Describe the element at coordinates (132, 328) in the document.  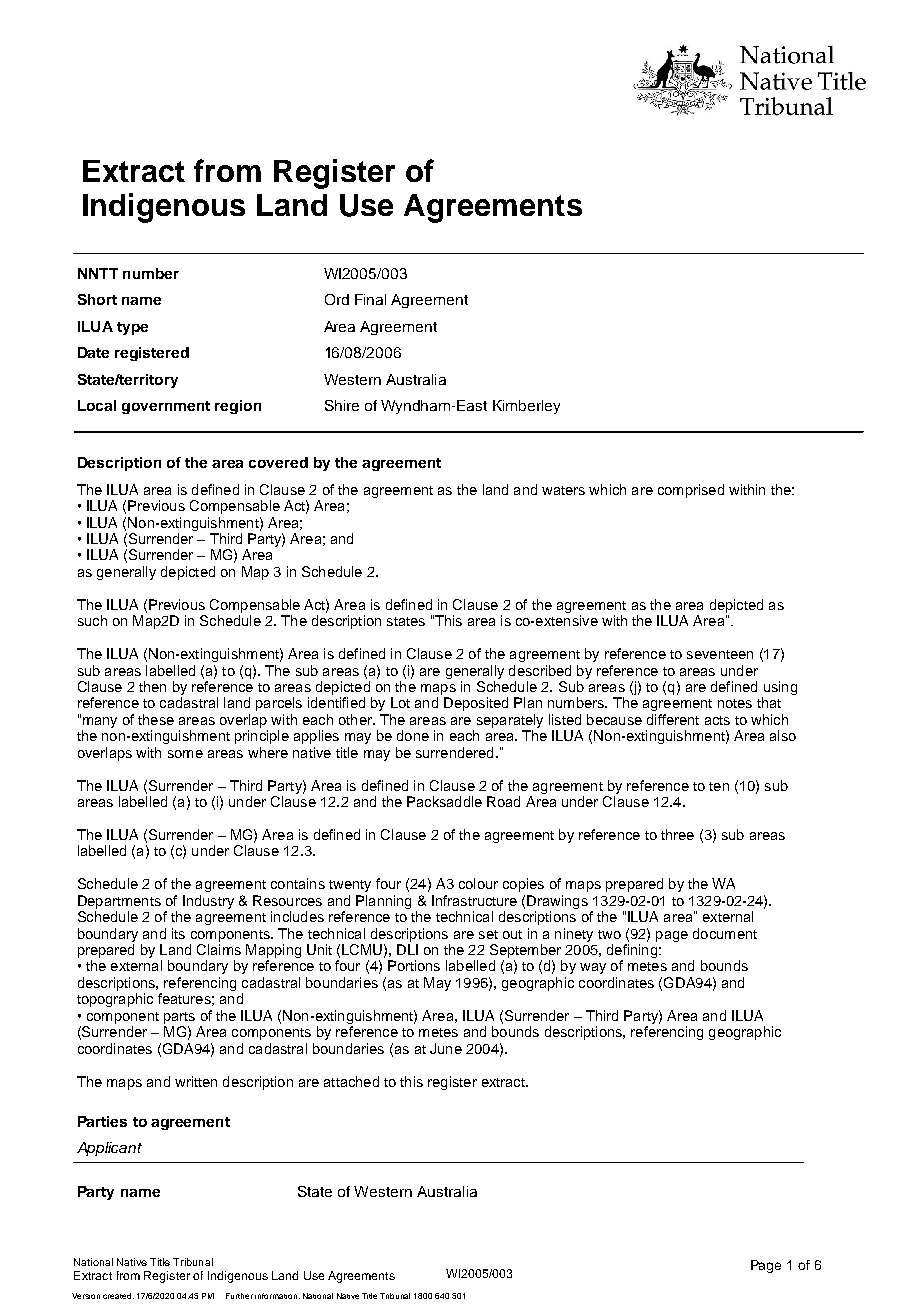
I see `type` at that location.
